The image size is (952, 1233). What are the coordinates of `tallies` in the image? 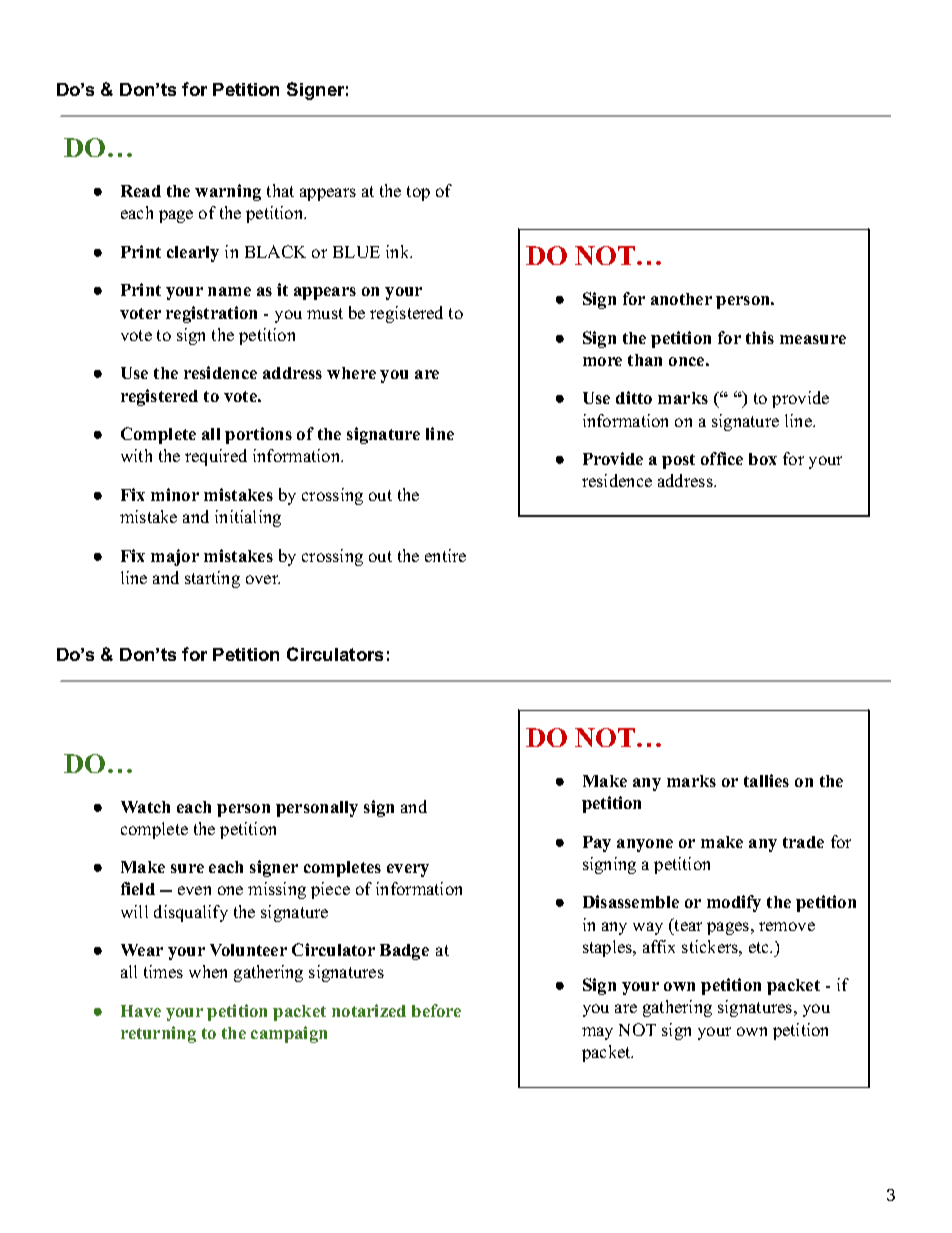 It's located at (766, 780).
